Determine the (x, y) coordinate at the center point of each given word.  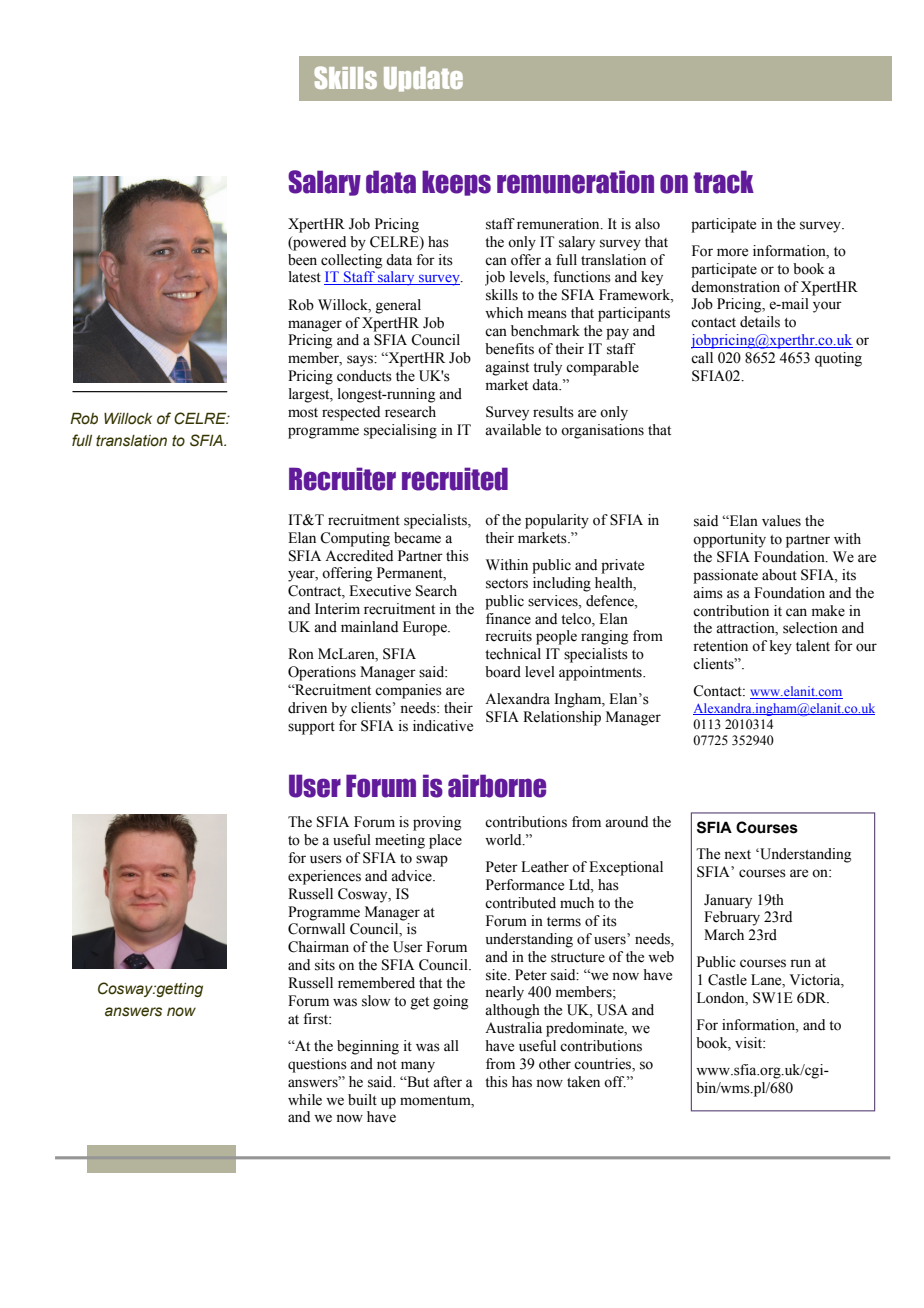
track (723, 182)
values (781, 521)
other (555, 1064)
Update (423, 79)
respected (351, 413)
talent (813, 646)
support (311, 728)
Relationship (562, 718)
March (724, 935)
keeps (456, 183)
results (553, 412)
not (387, 1065)
